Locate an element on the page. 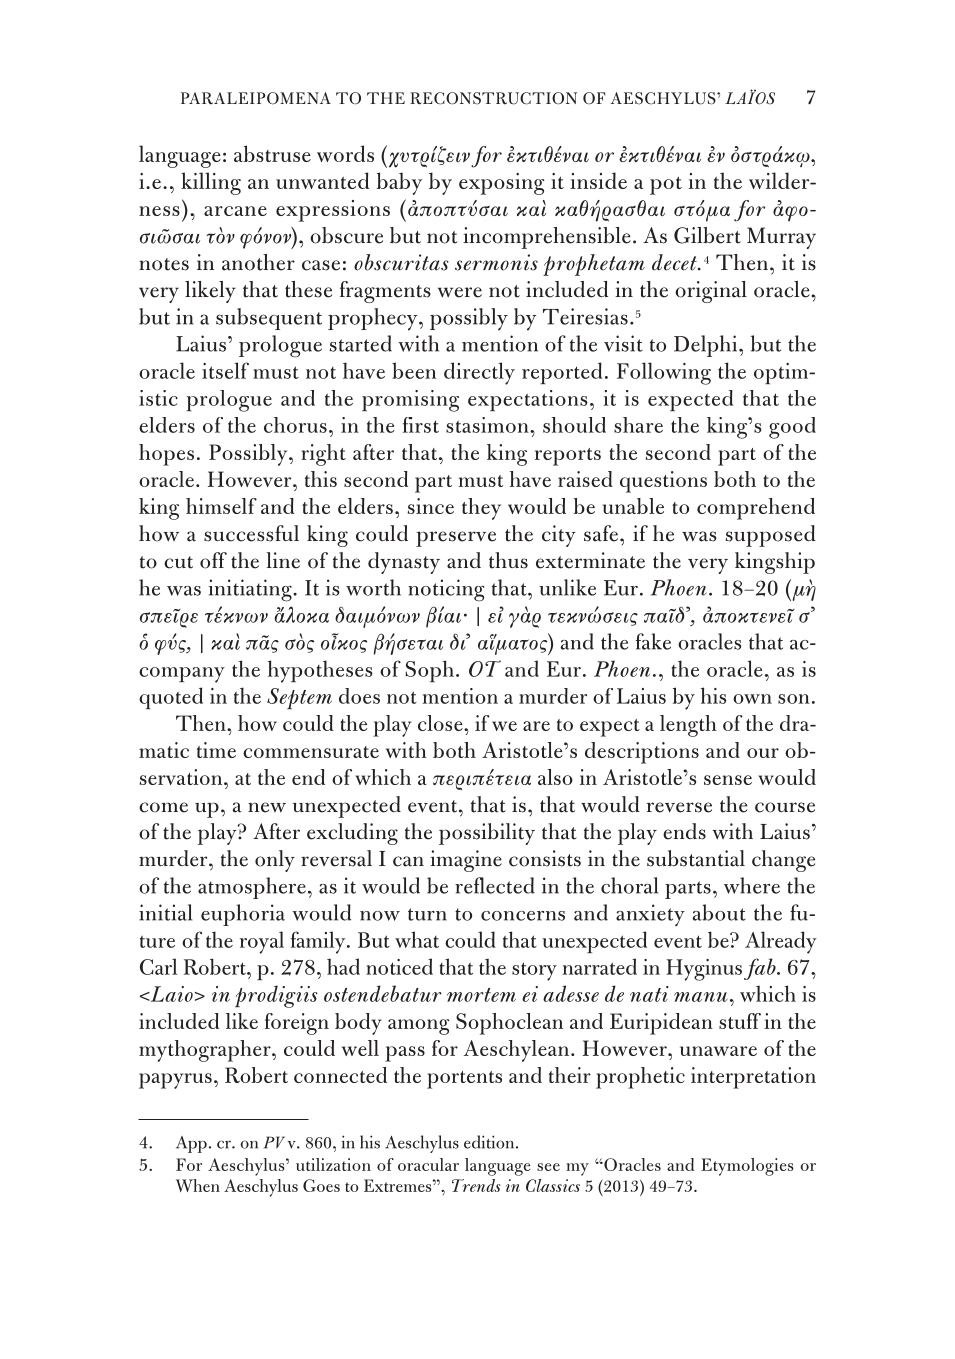 This document has width=955, height=1359. Reconstruction is located at coordinates (493, 98).
